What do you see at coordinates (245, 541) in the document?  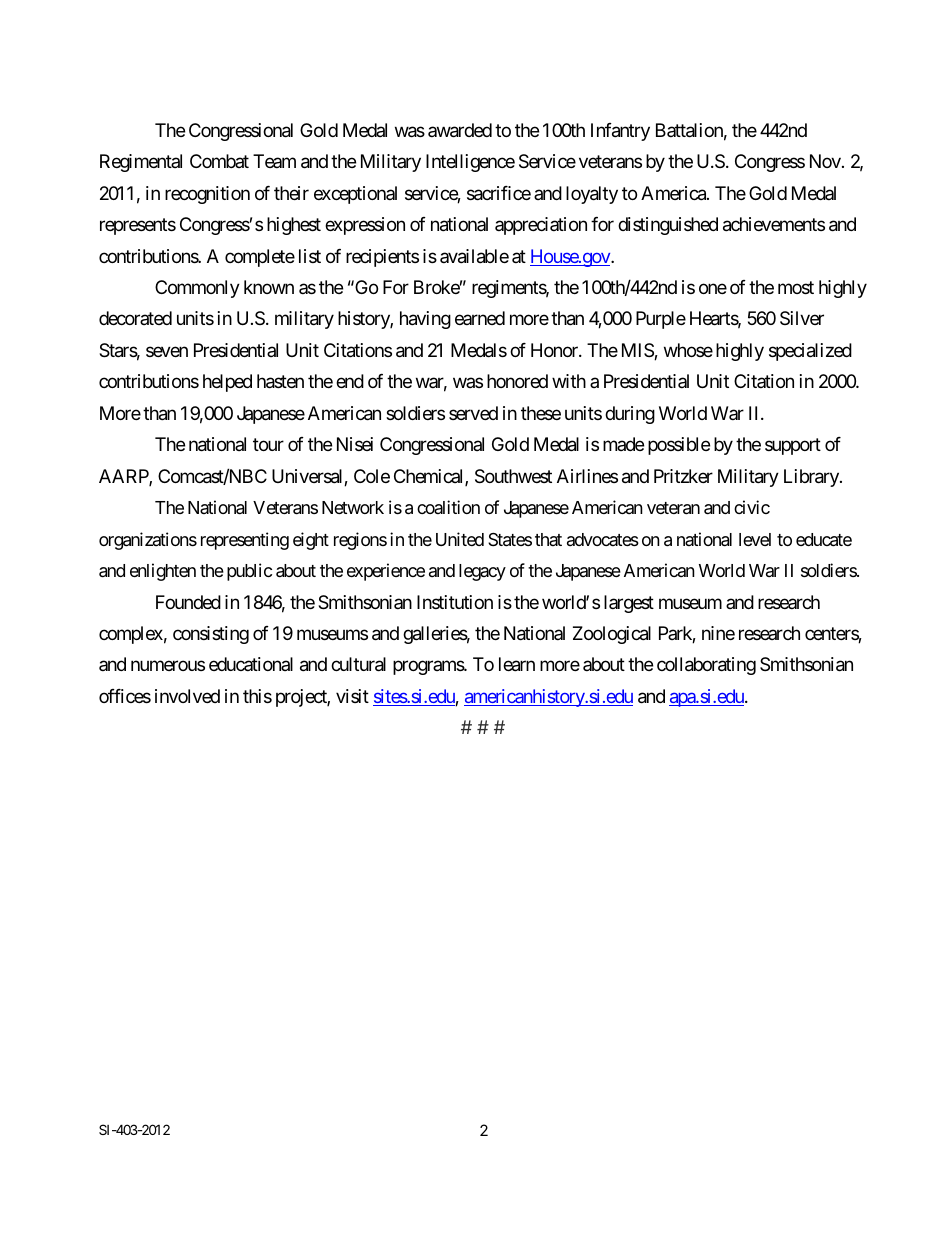 I see `representing` at bounding box center [245, 541].
